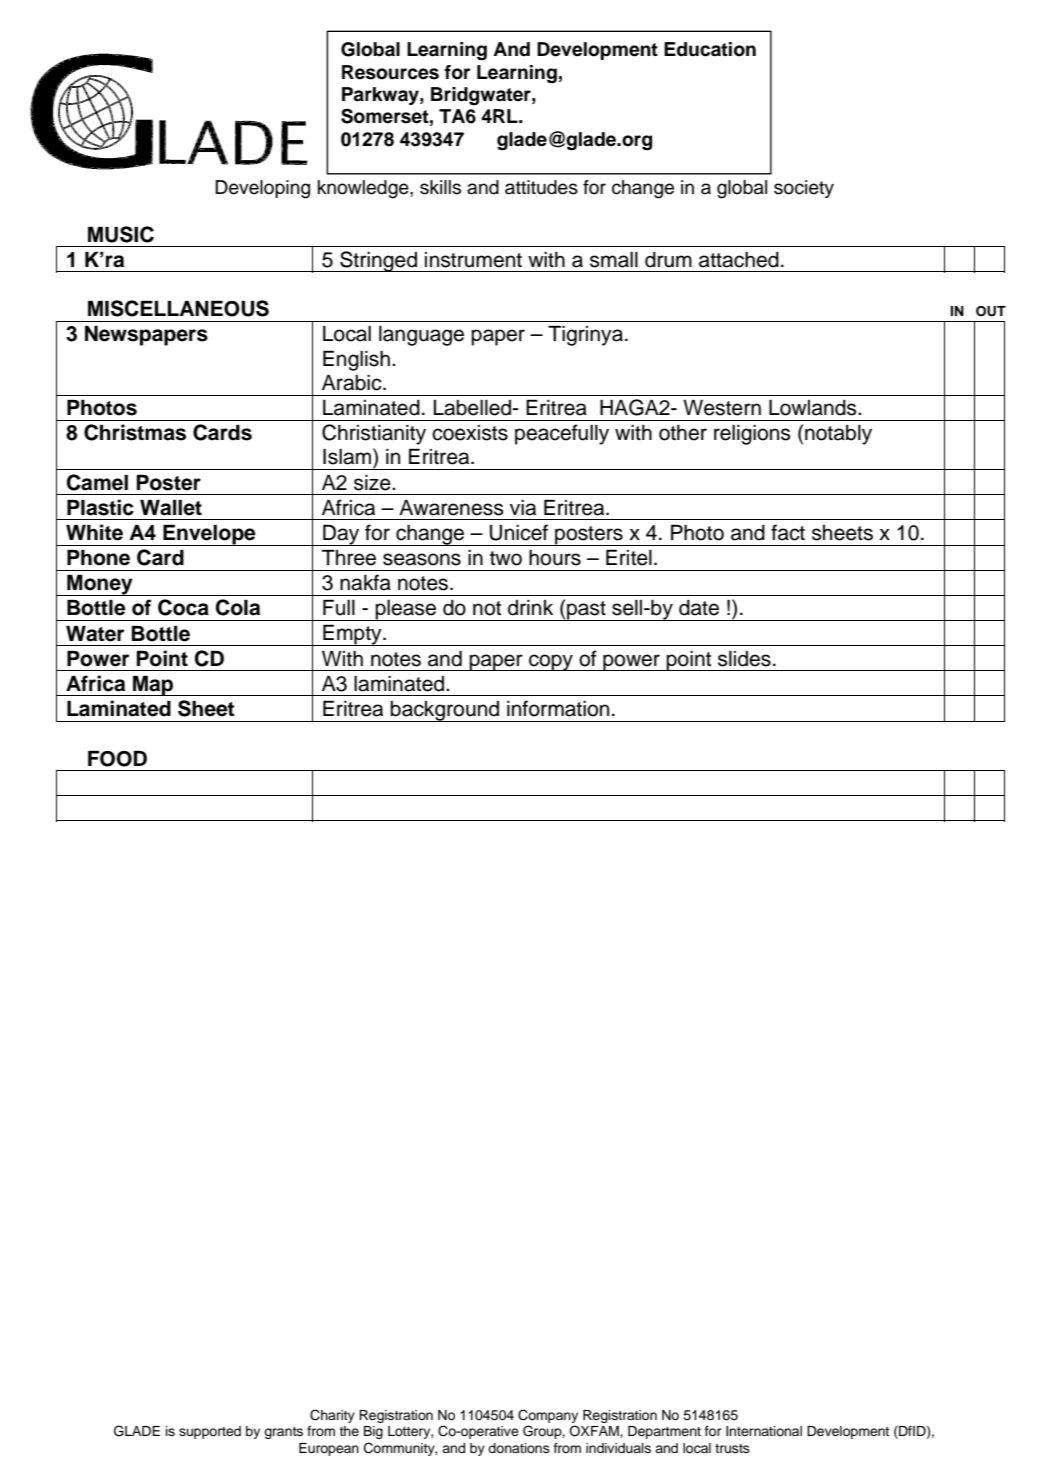 This screenshot has width=1047, height=1481. I want to click on information, so click(558, 708).
